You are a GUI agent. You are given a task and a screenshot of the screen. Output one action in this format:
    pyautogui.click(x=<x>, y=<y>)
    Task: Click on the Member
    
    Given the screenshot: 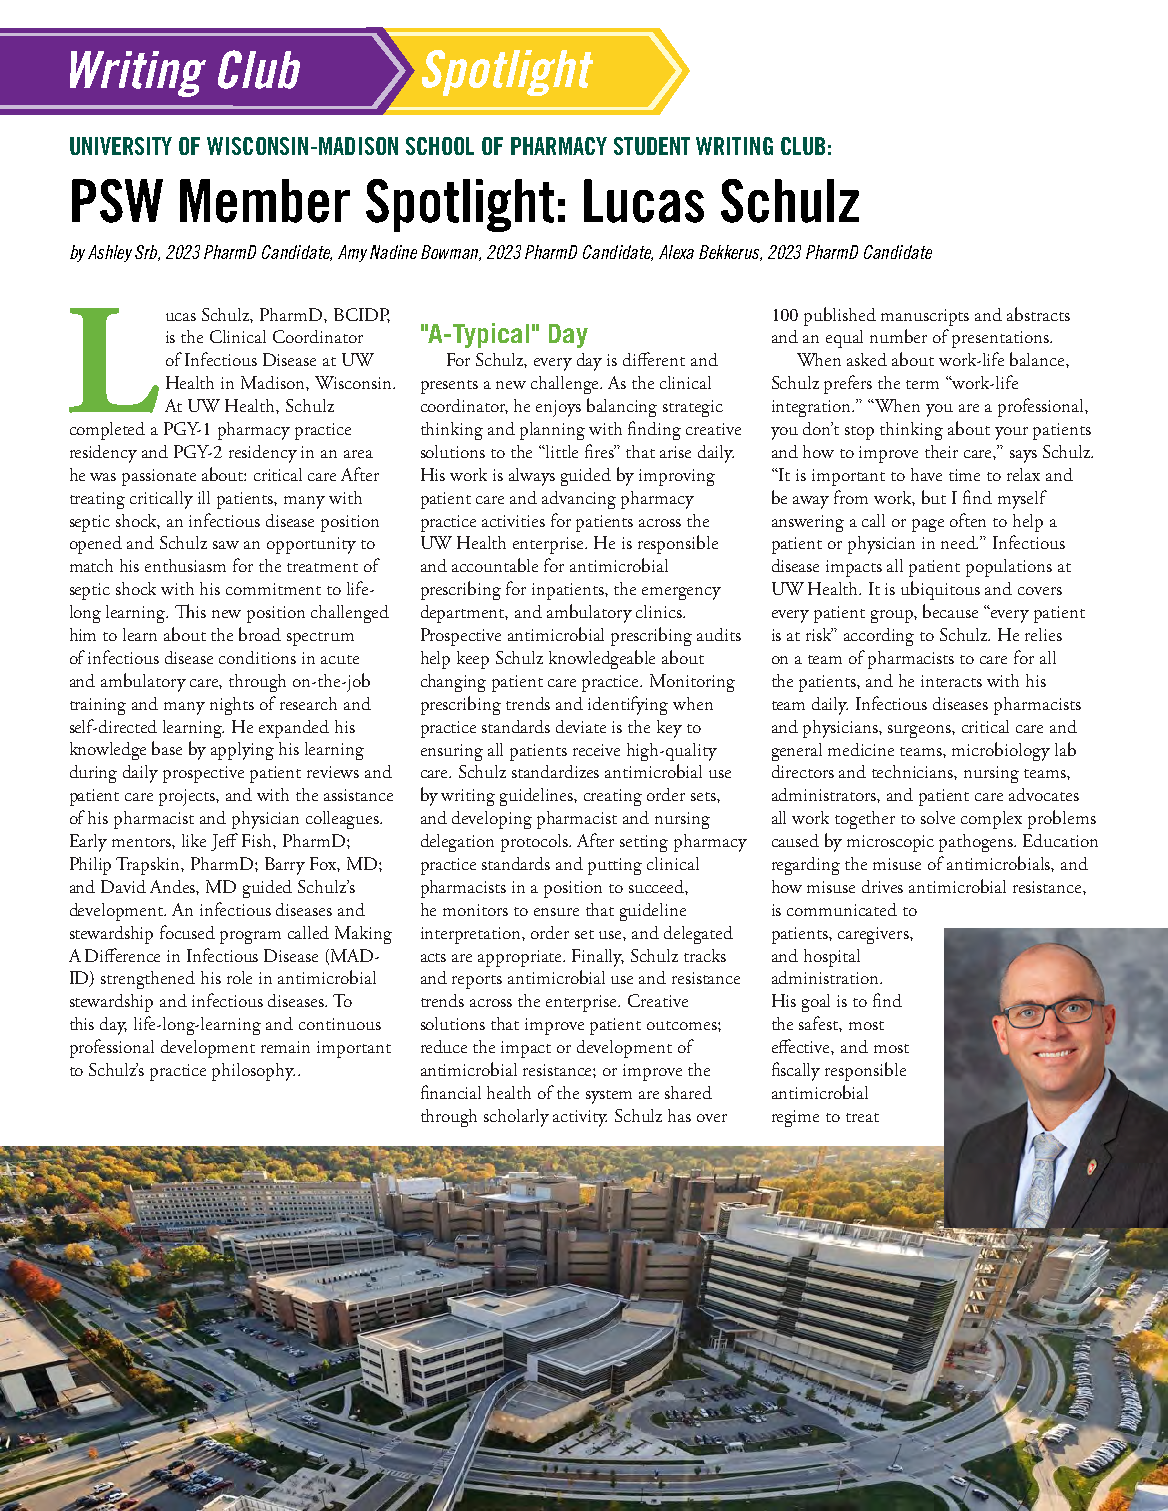 What is the action you would take?
    pyautogui.click(x=265, y=201)
